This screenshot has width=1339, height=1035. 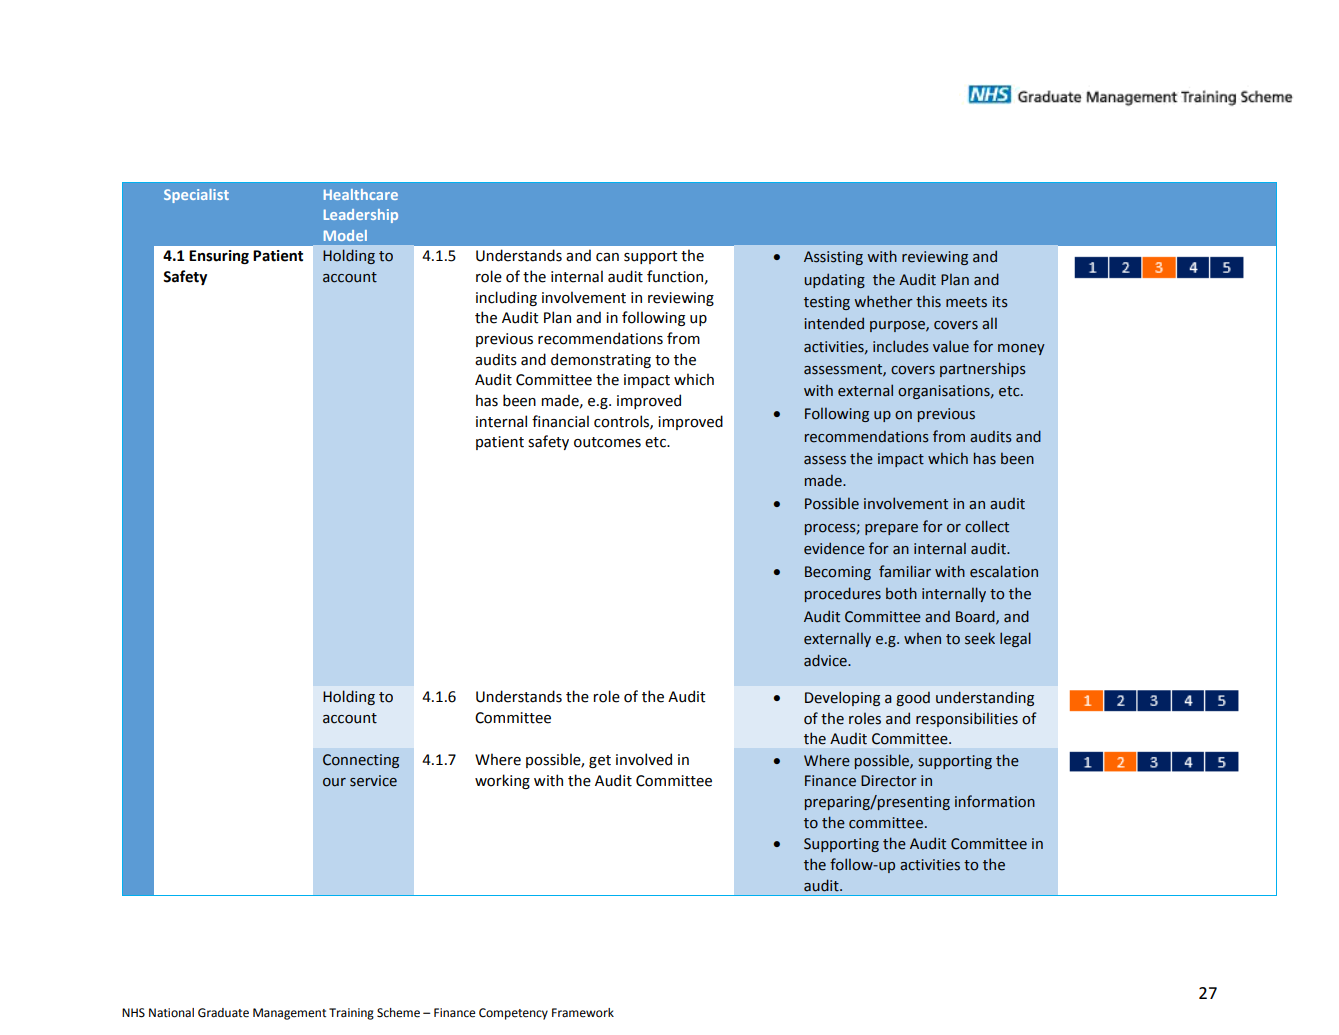 I want to click on prepare, so click(x=891, y=529).
